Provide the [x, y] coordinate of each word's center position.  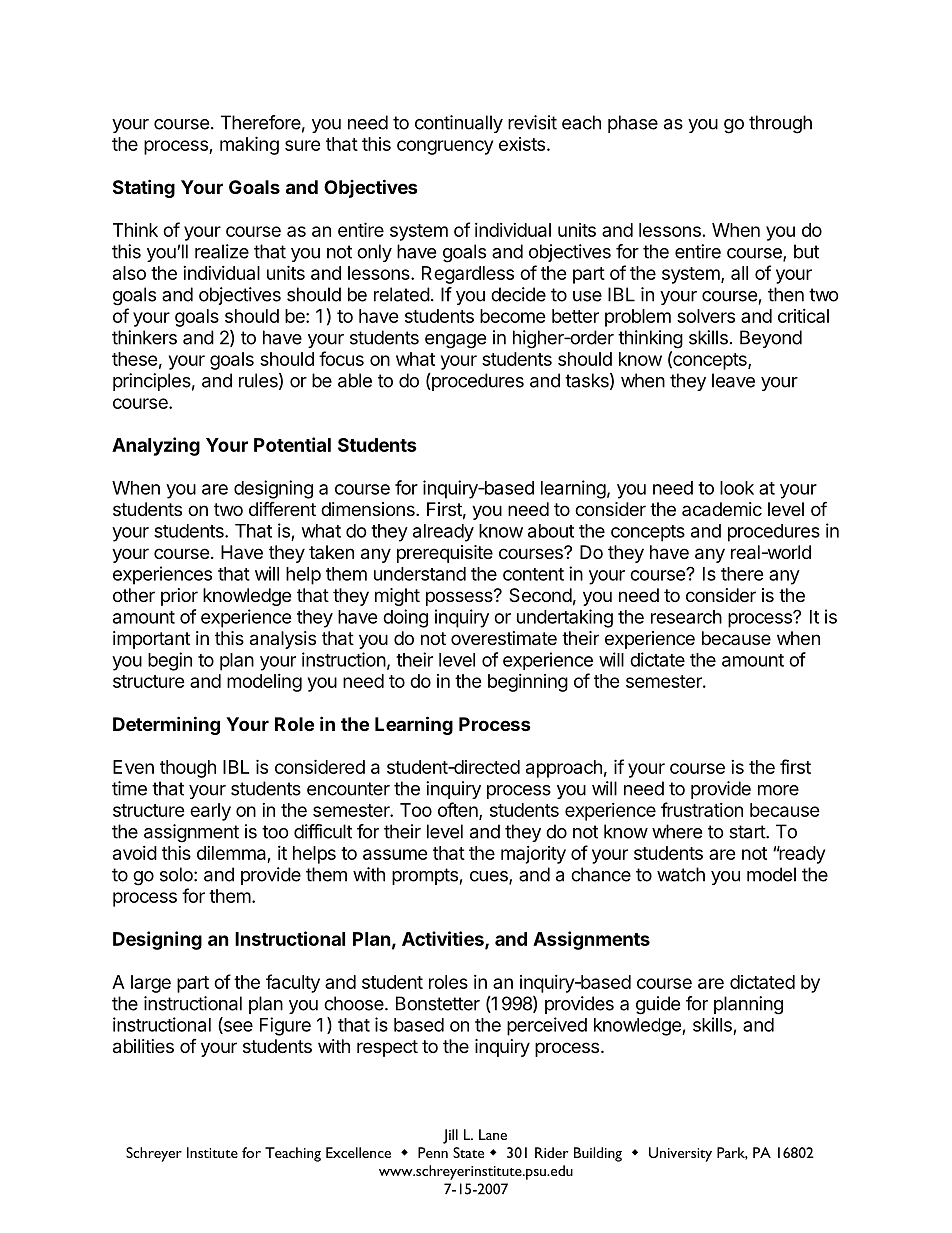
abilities [143, 1046]
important [151, 640]
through [780, 124]
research [686, 617]
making [249, 145]
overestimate [504, 638]
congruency [445, 147]
